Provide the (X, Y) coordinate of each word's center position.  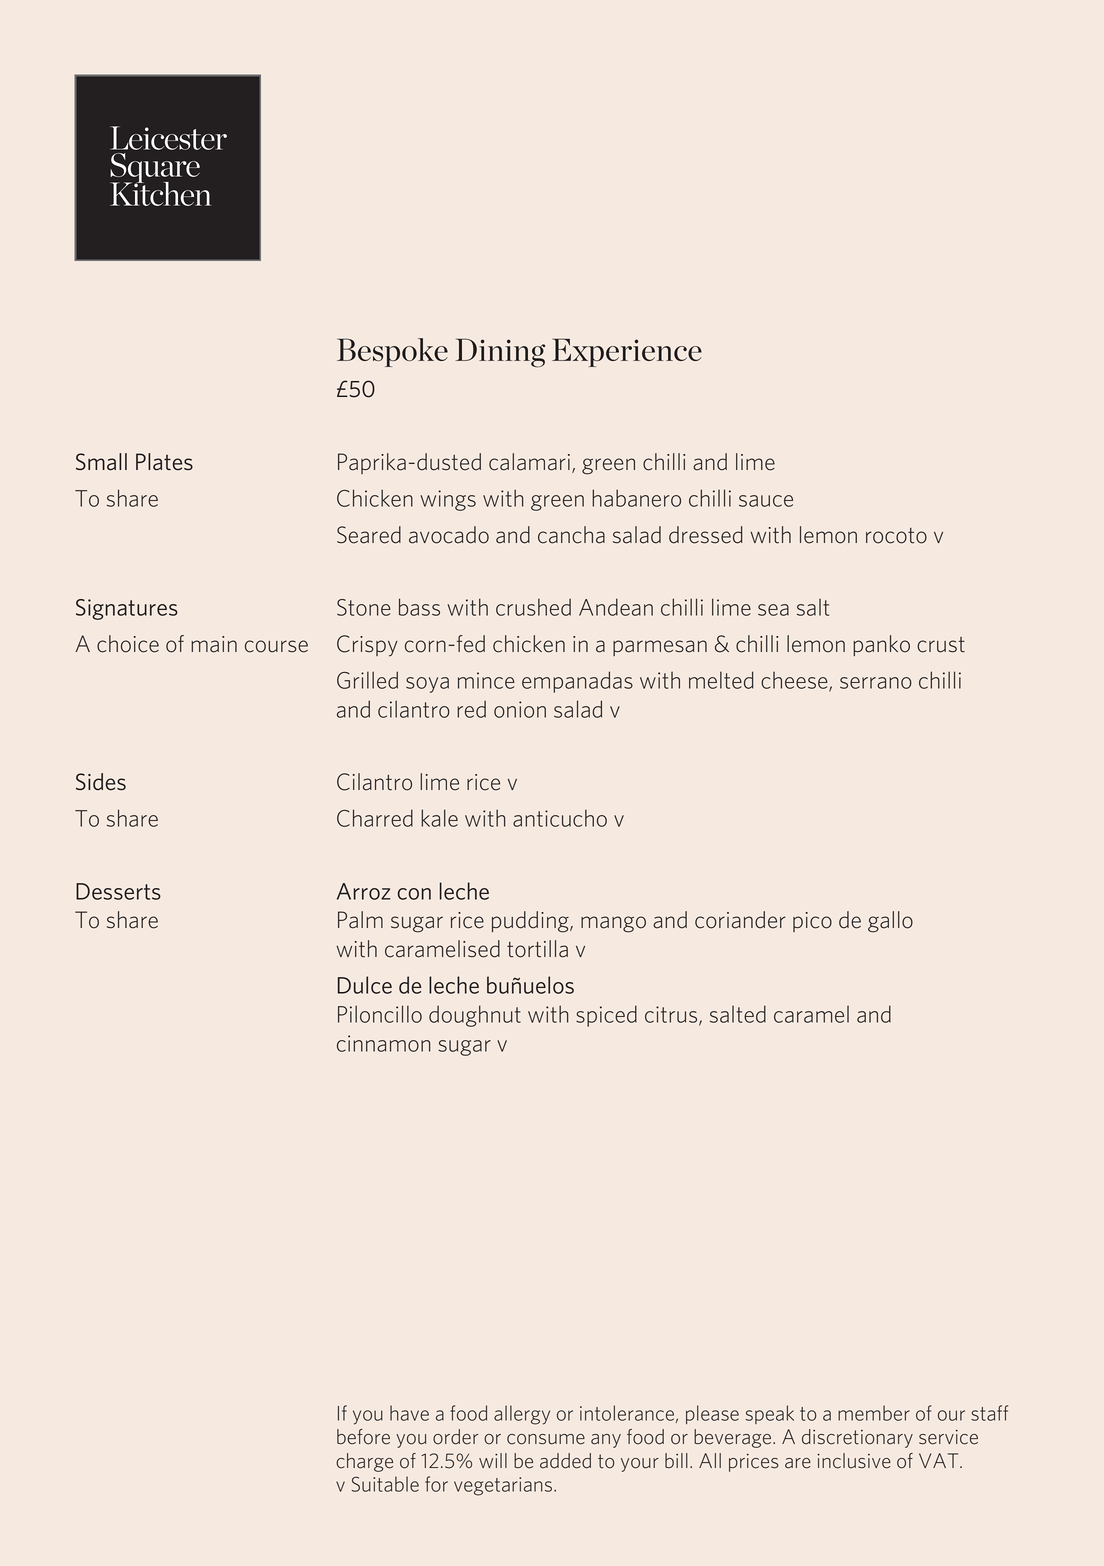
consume (546, 1439)
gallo (890, 922)
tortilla (537, 949)
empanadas (577, 682)
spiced (606, 1016)
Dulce (365, 985)
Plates (164, 462)
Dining (500, 353)
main (214, 644)
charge (364, 1462)
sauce (766, 501)
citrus (672, 1015)
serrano (876, 683)
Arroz (363, 891)
